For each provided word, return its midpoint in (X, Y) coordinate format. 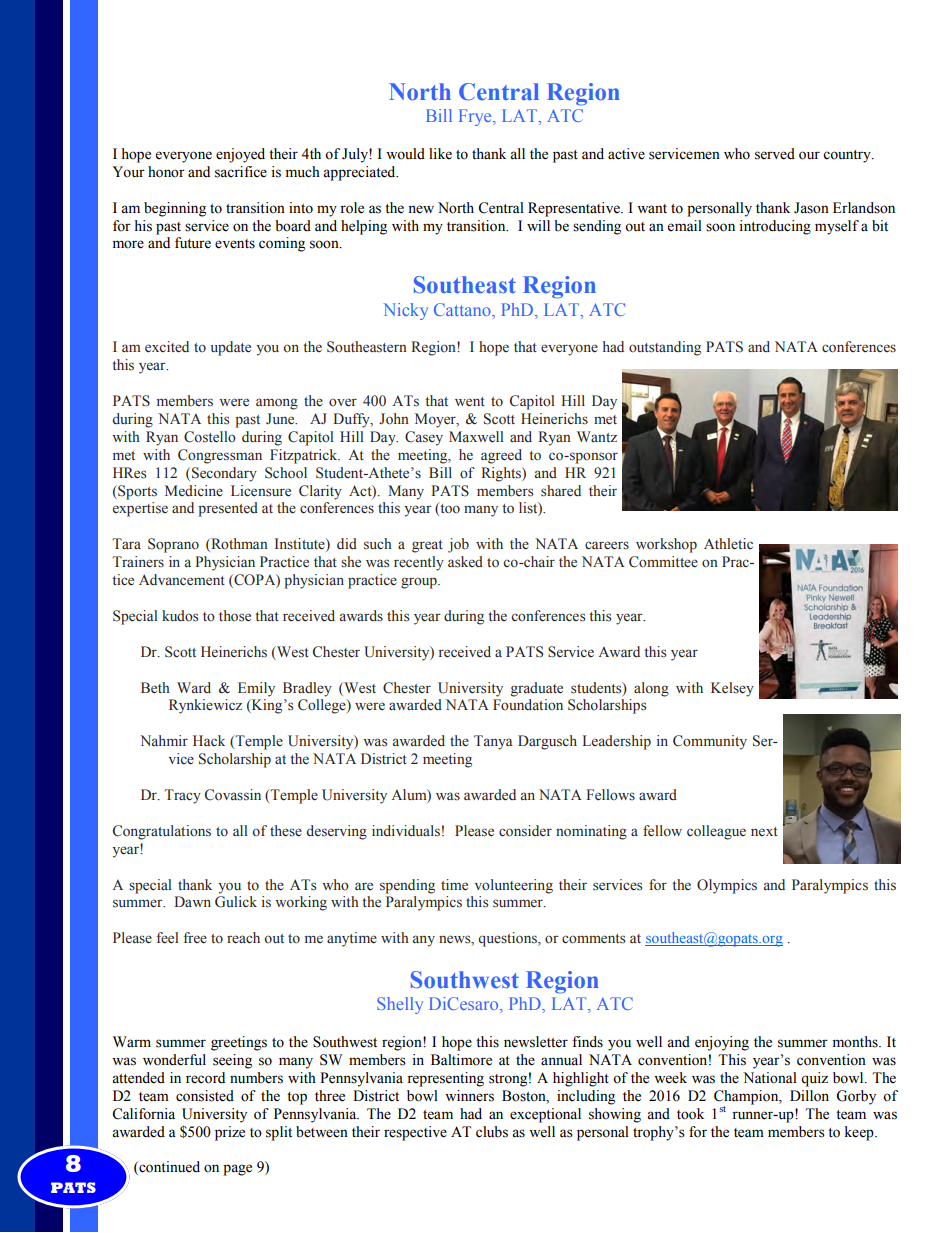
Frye (476, 117)
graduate (537, 689)
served (775, 154)
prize (230, 1133)
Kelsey (732, 689)
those (235, 616)
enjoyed (240, 155)
